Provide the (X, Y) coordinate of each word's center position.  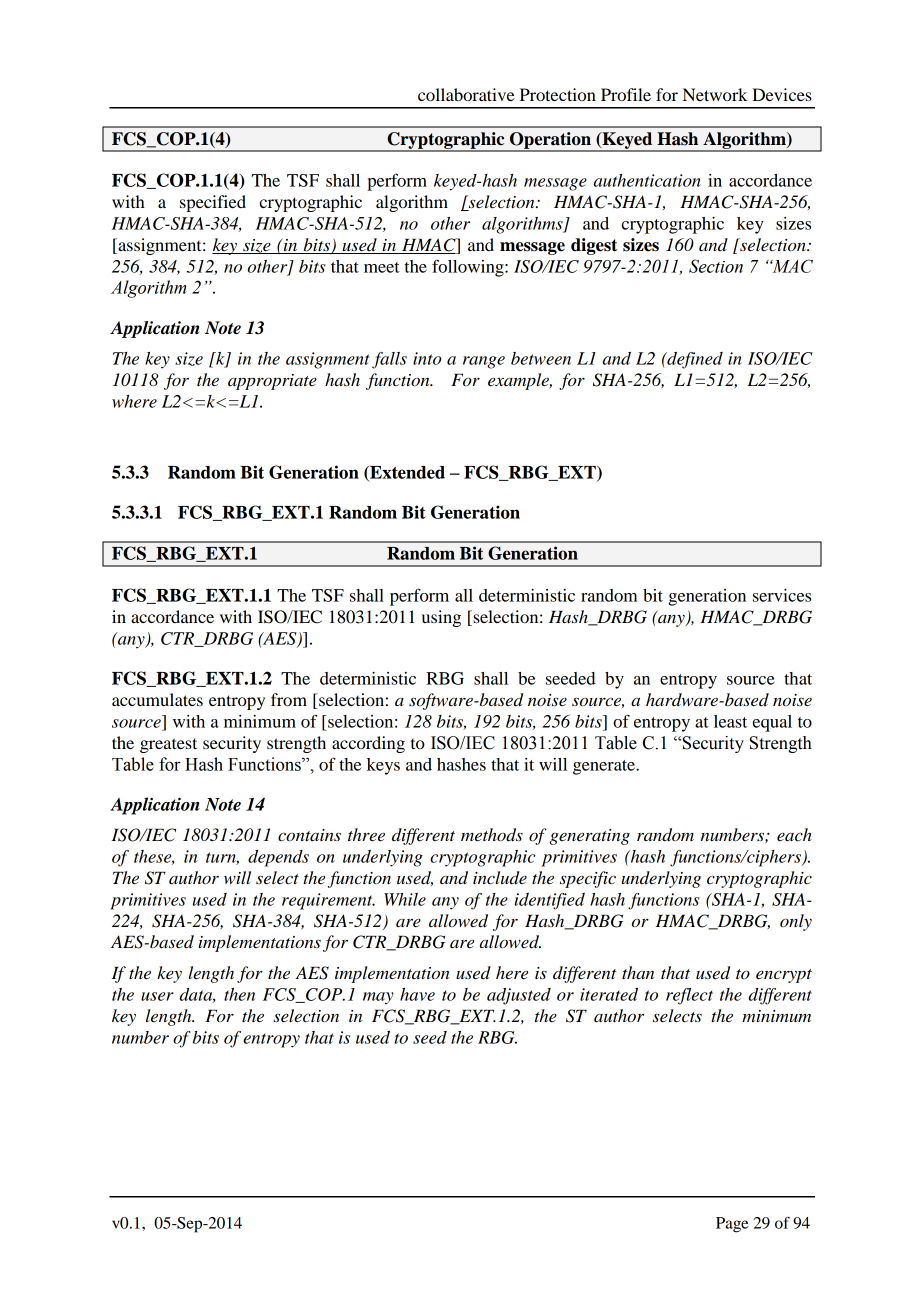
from (289, 699)
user (157, 996)
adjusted (519, 996)
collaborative (466, 94)
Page (732, 1225)
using (441, 618)
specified (213, 203)
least (730, 721)
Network (715, 94)
